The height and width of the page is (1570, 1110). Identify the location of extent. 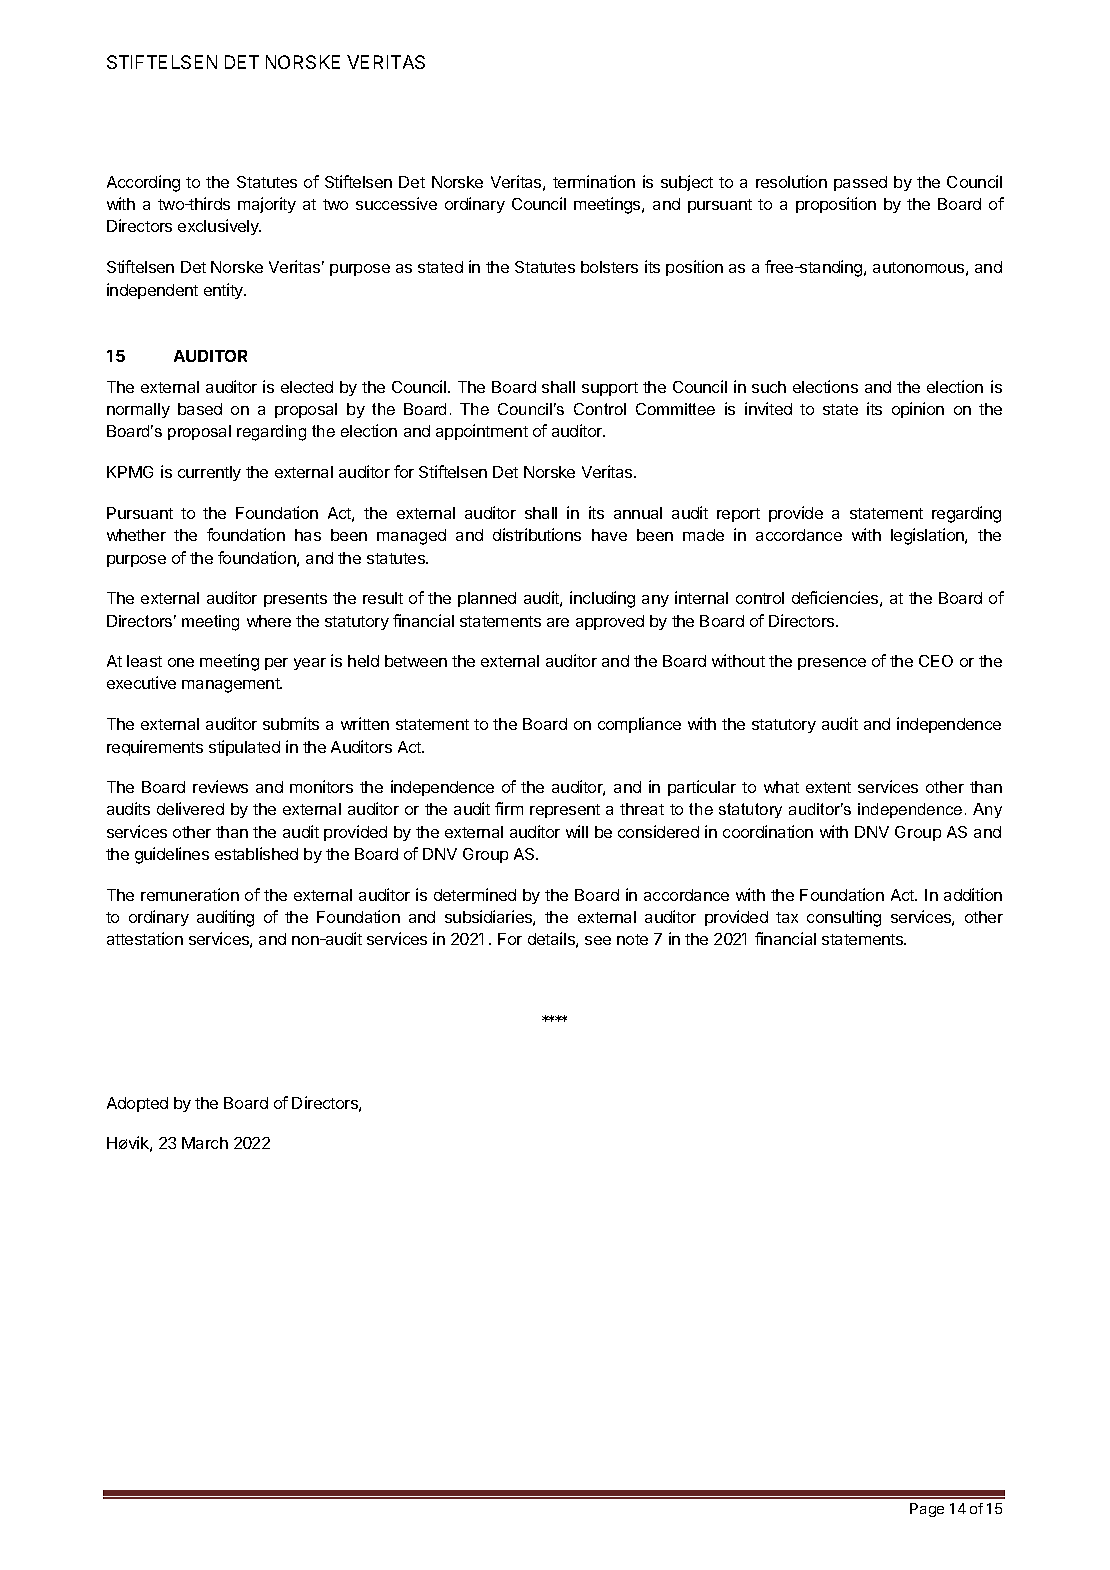
(828, 787).
